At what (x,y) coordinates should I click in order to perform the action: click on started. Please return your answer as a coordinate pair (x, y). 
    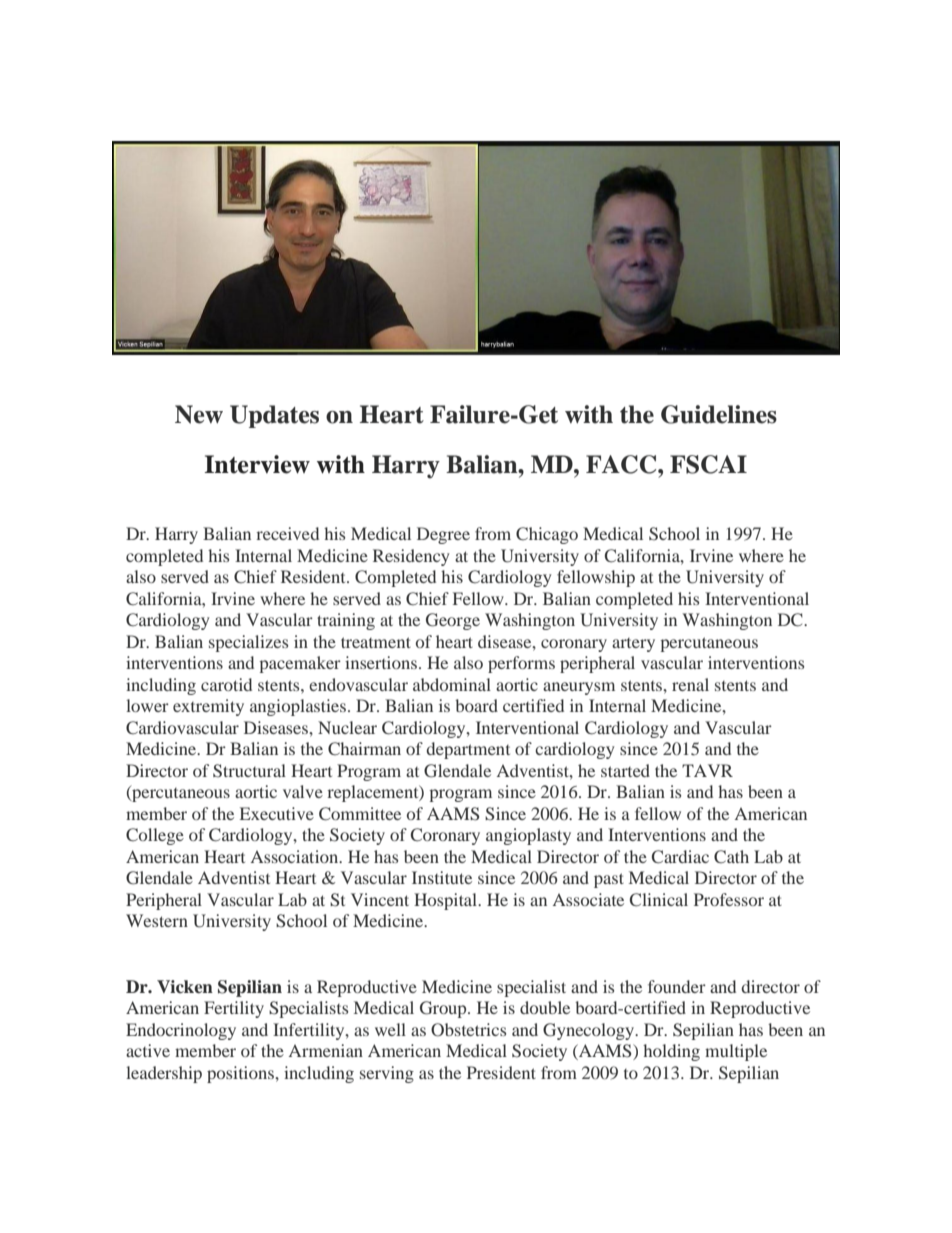
    Looking at the image, I should click on (625, 770).
